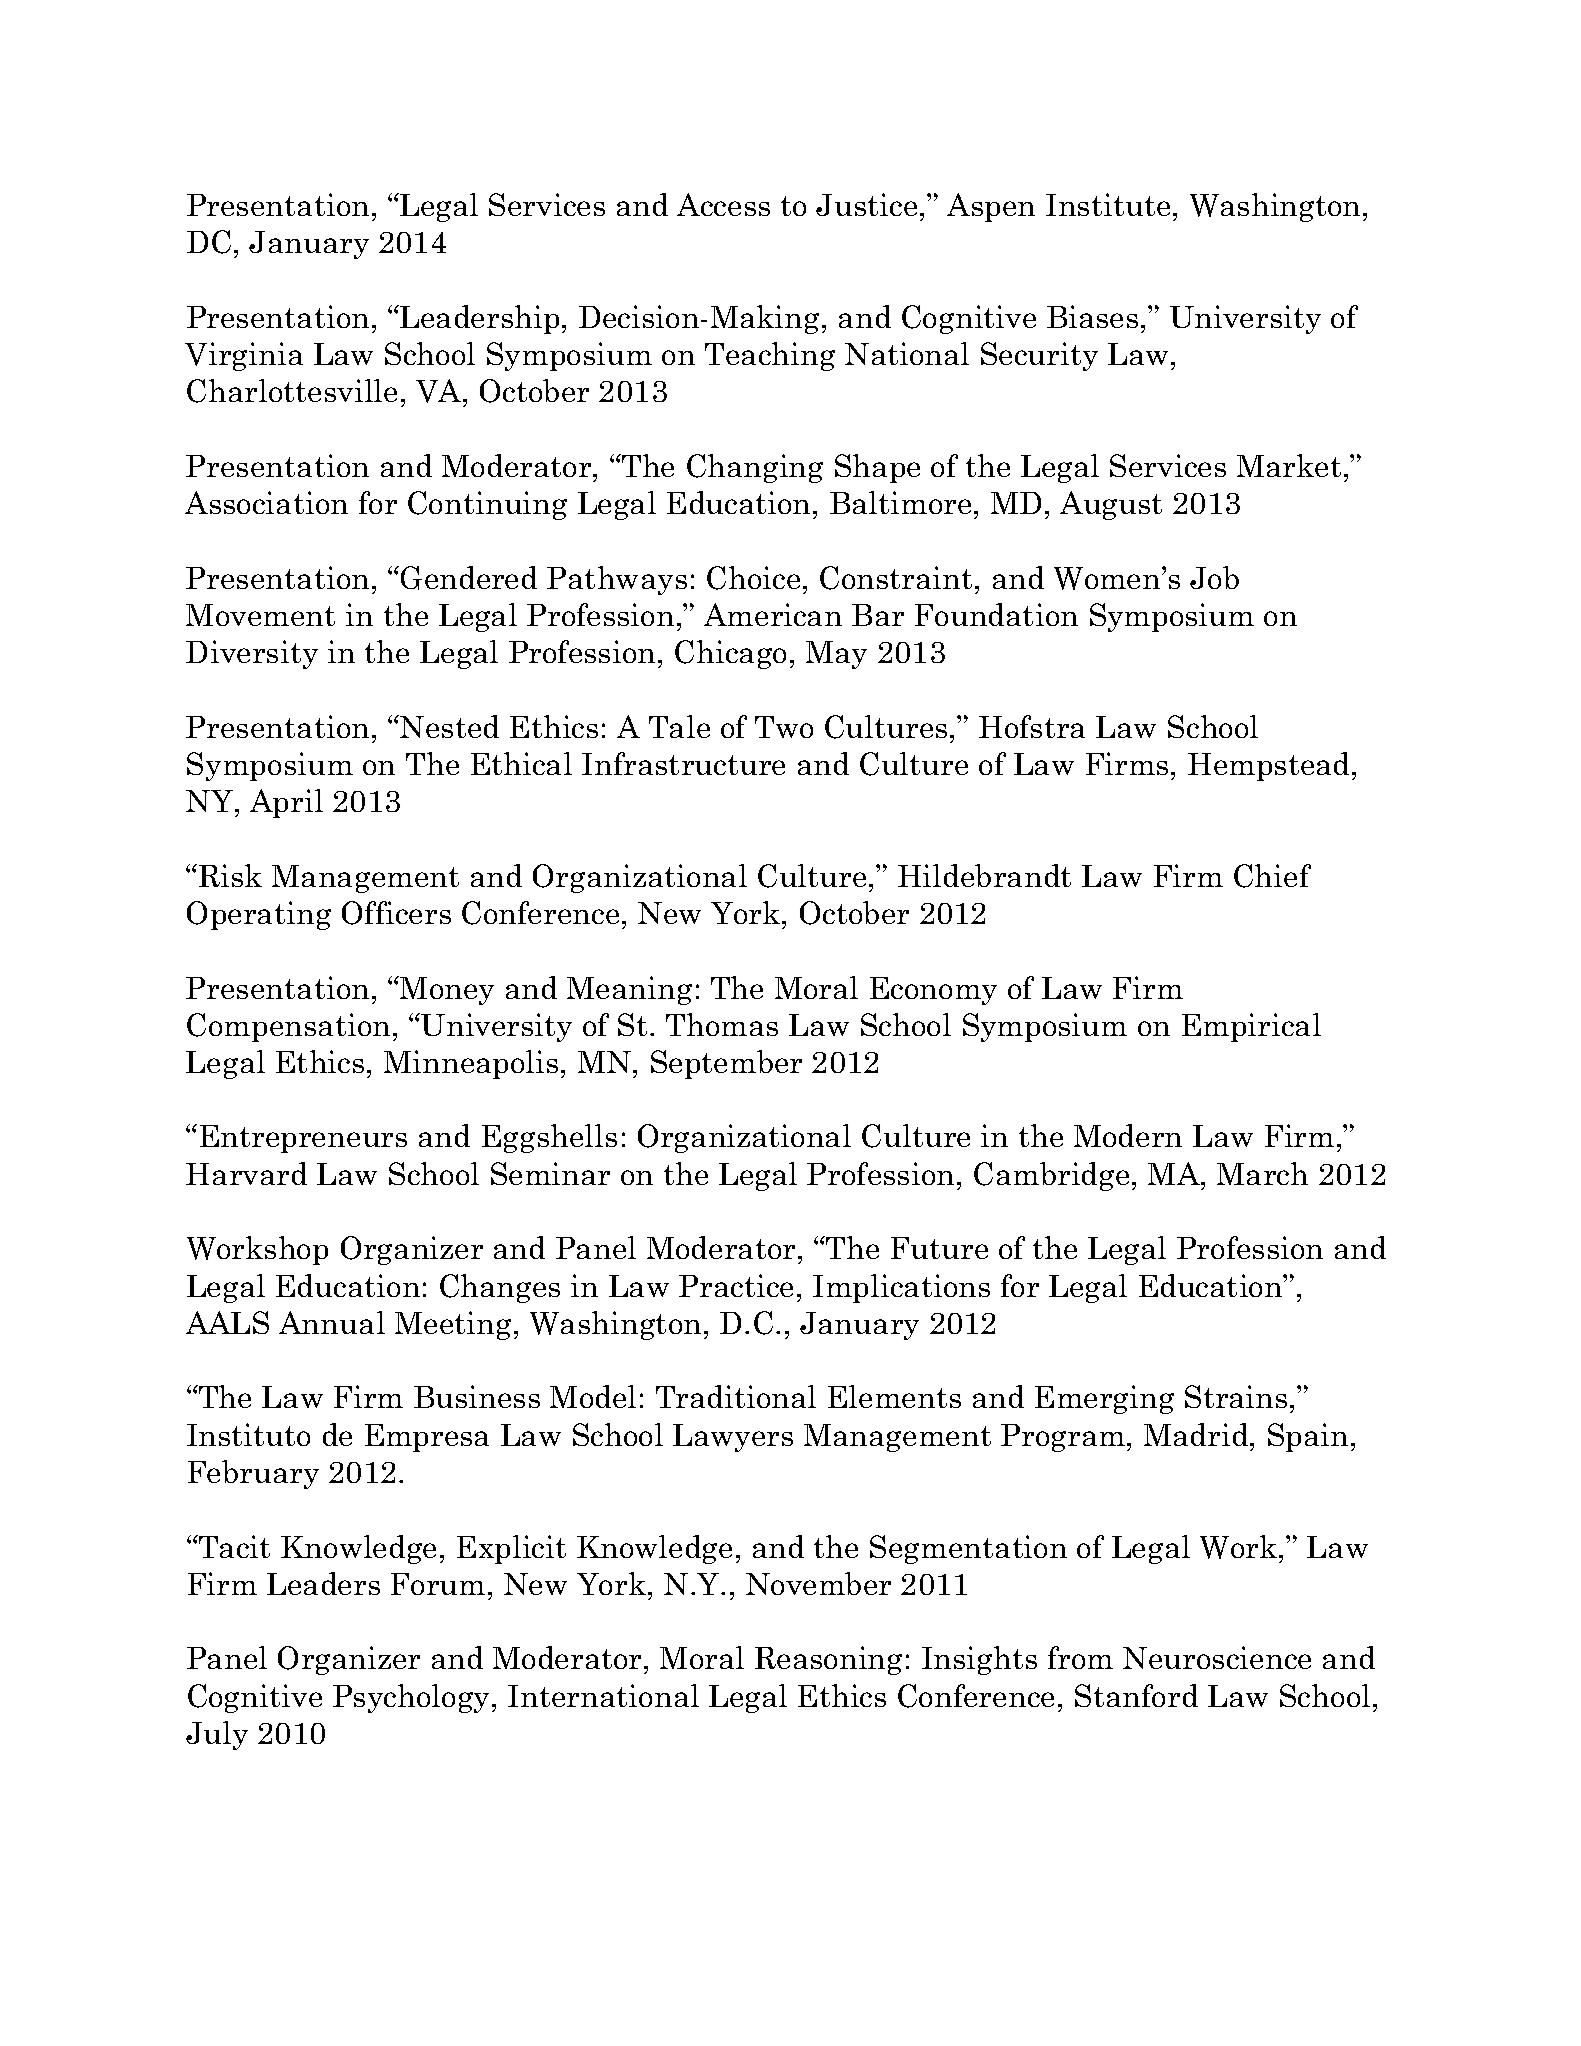 The image size is (1581, 2046). I want to click on Institute, so click(1108, 204).
